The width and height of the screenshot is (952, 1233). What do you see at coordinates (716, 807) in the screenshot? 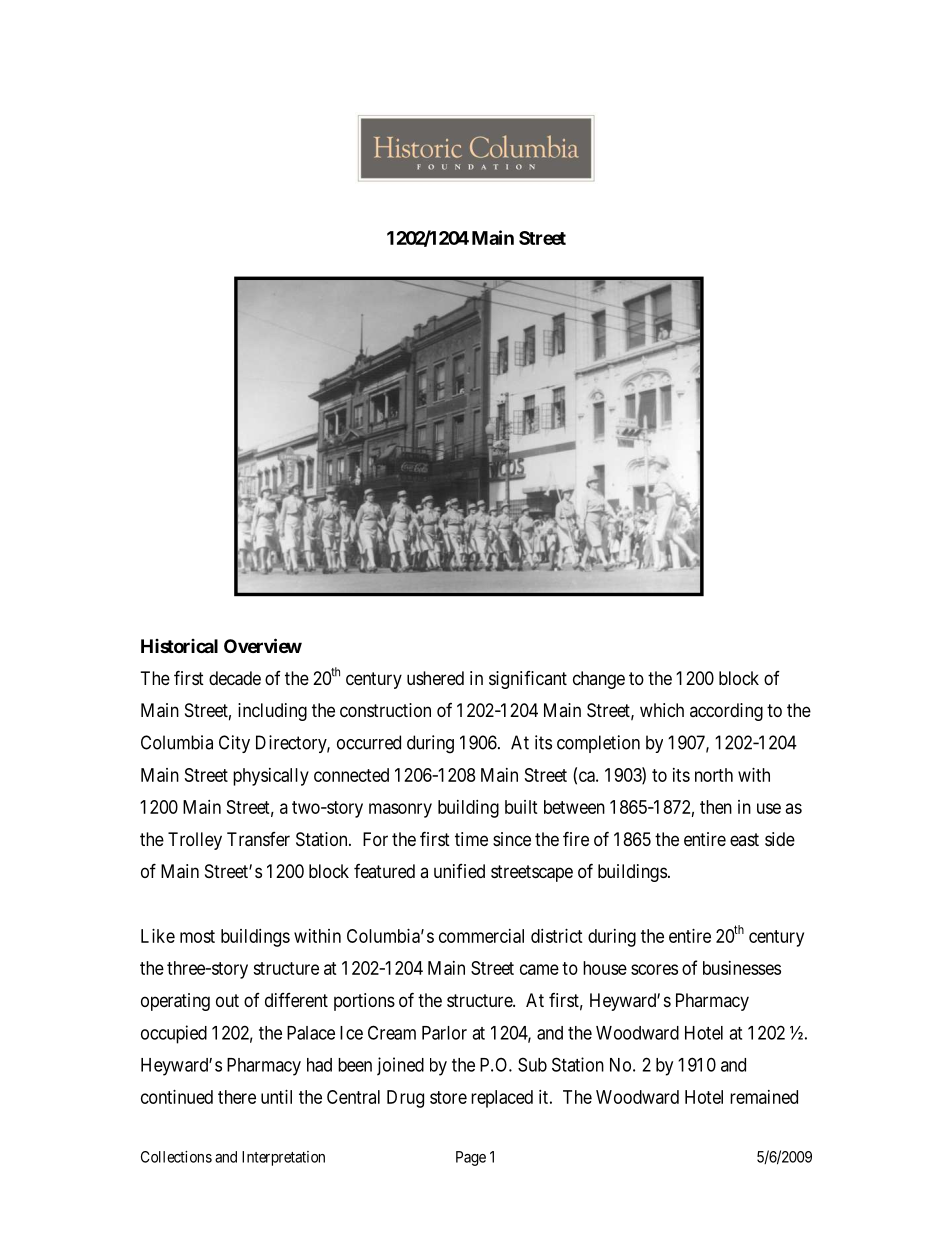
I see `then` at bounding box center [716, 807].
